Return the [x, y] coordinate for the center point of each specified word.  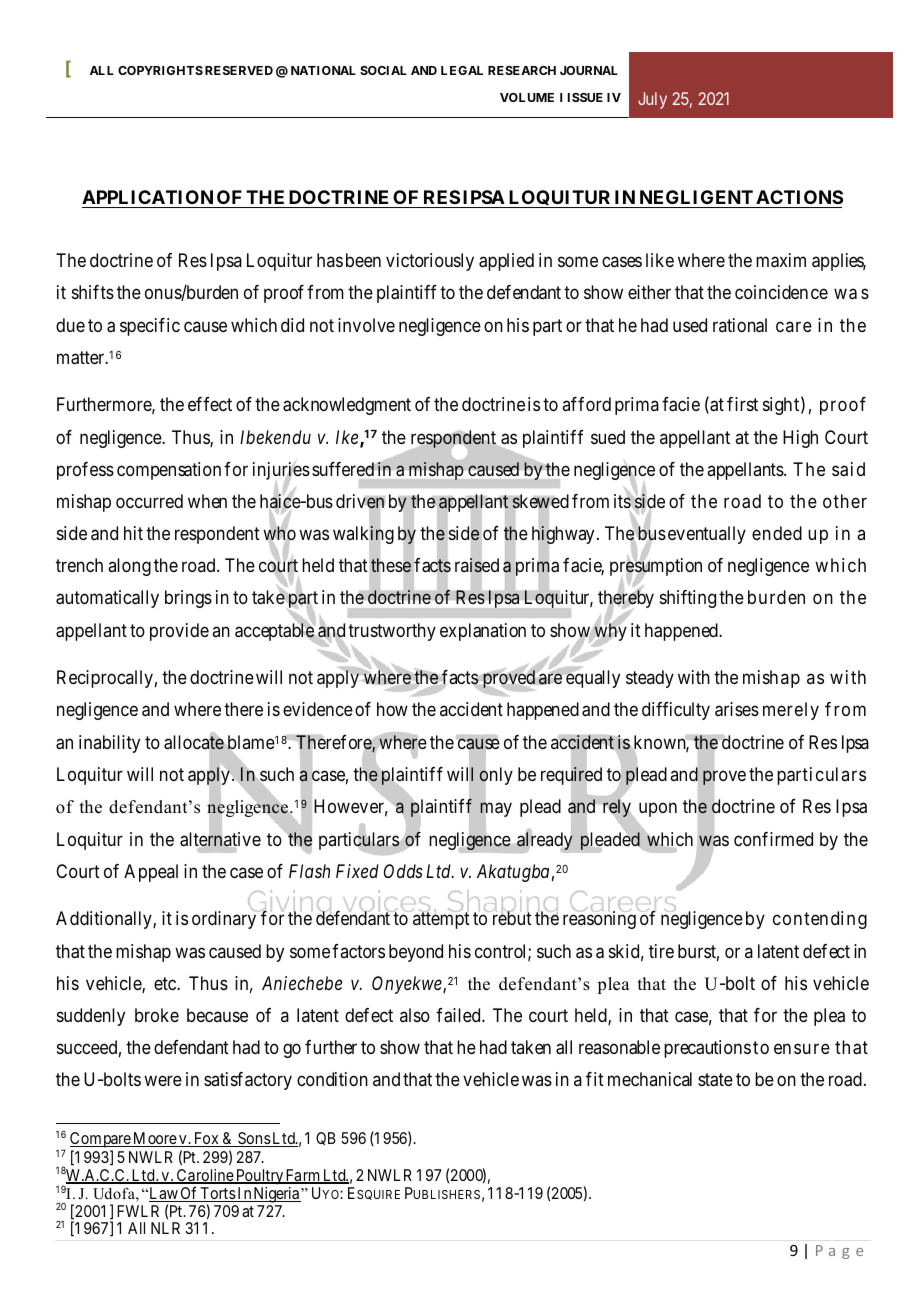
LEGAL [462, 70]
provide [179, 632]
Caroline [204, 1176]
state [715, 1080]
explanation [483, 632]
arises [737, 709]
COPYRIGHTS [160, 70]
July [652, 100]
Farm [303, 1176]
